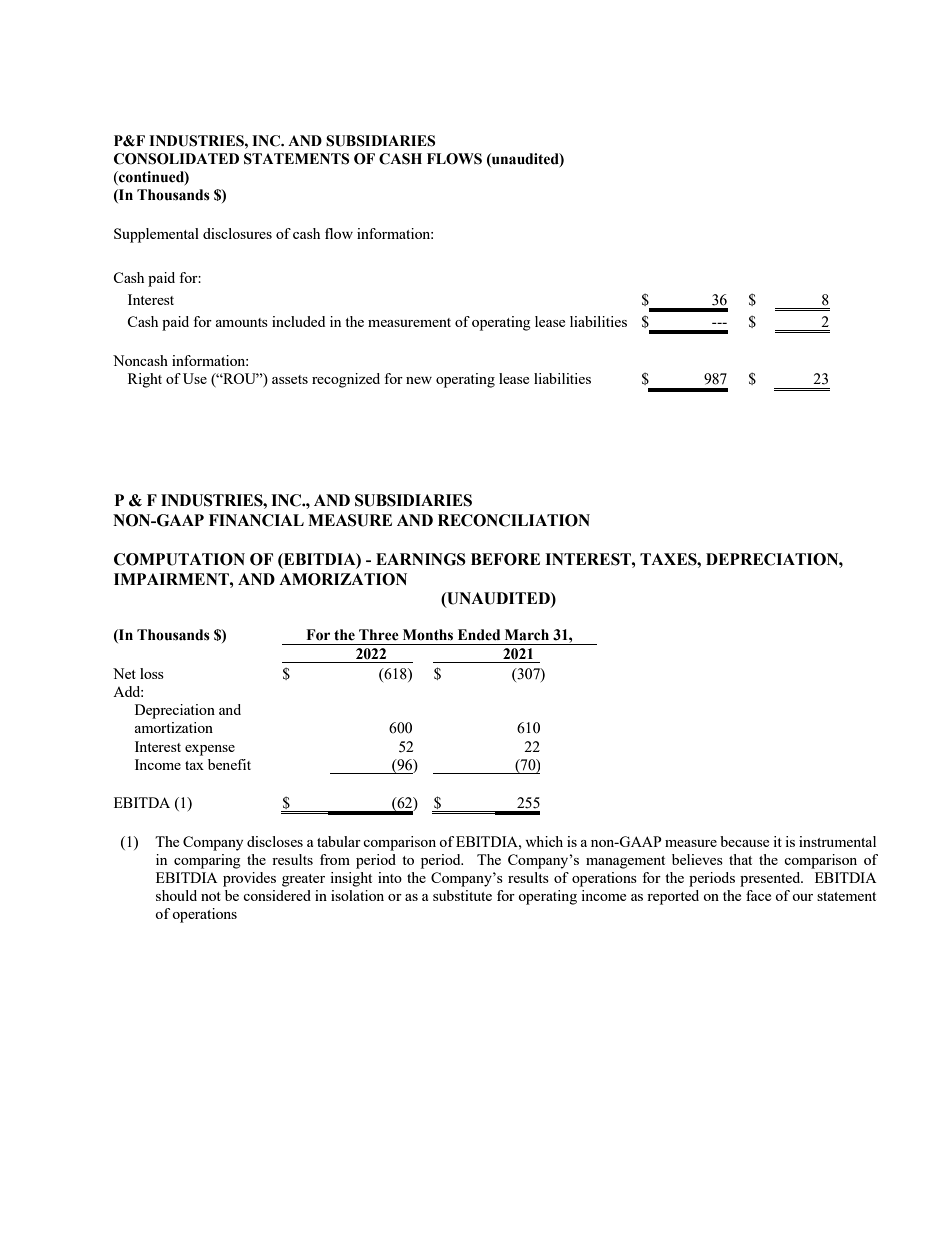 This screenshot has height=1233, width=952. I want to click on comparing, so click(207, 861).
